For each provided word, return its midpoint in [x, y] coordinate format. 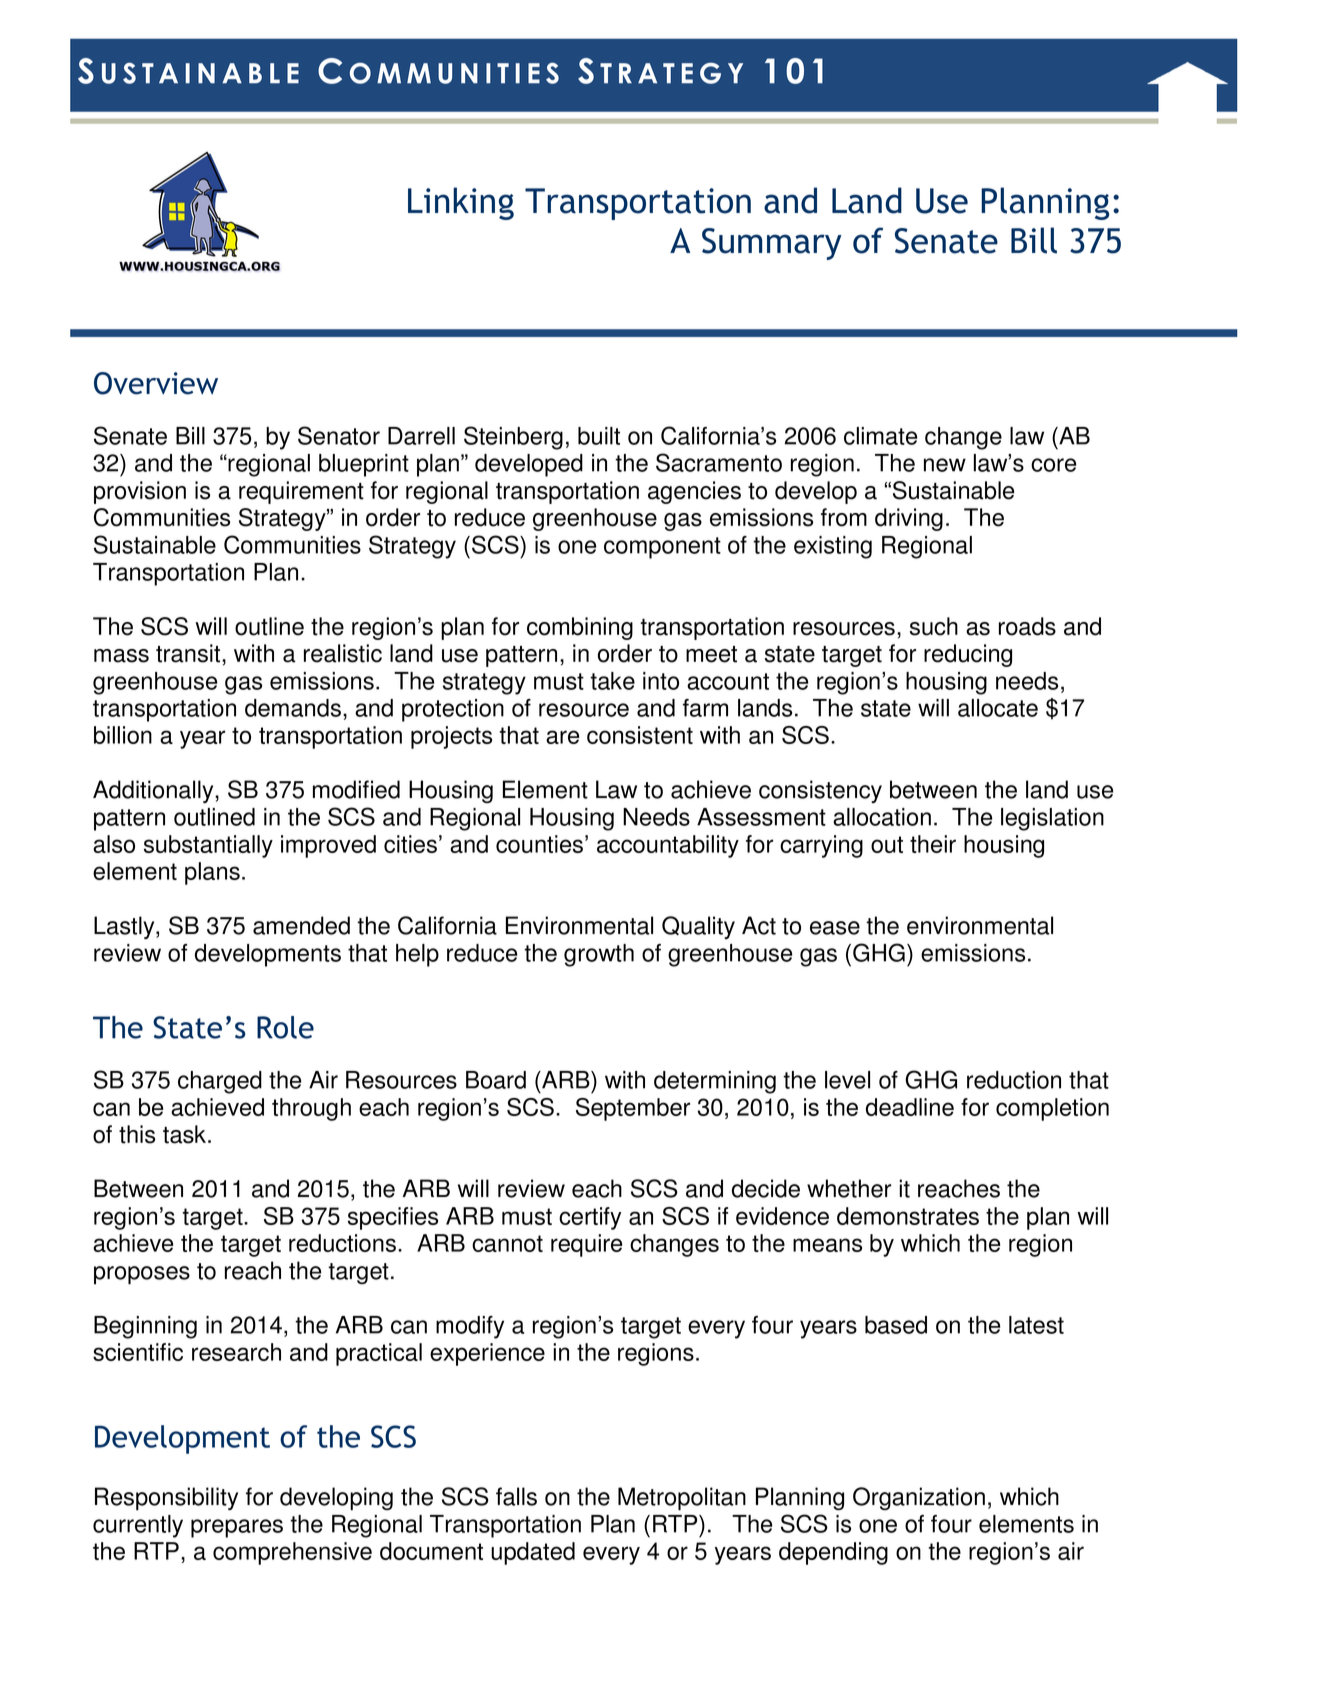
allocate [998, 708]
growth [599, 955]
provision [140, 492]
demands [293, 708]
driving [909, 519]
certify [590, 1218]
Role [285, 1027]
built [599, 436]
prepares [237, 1528]
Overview [156, 383]
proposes [142, 1275]
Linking [461, 203]
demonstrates [908, 1216]
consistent [640, 735]
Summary [772, 244]
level [847, 1080]
